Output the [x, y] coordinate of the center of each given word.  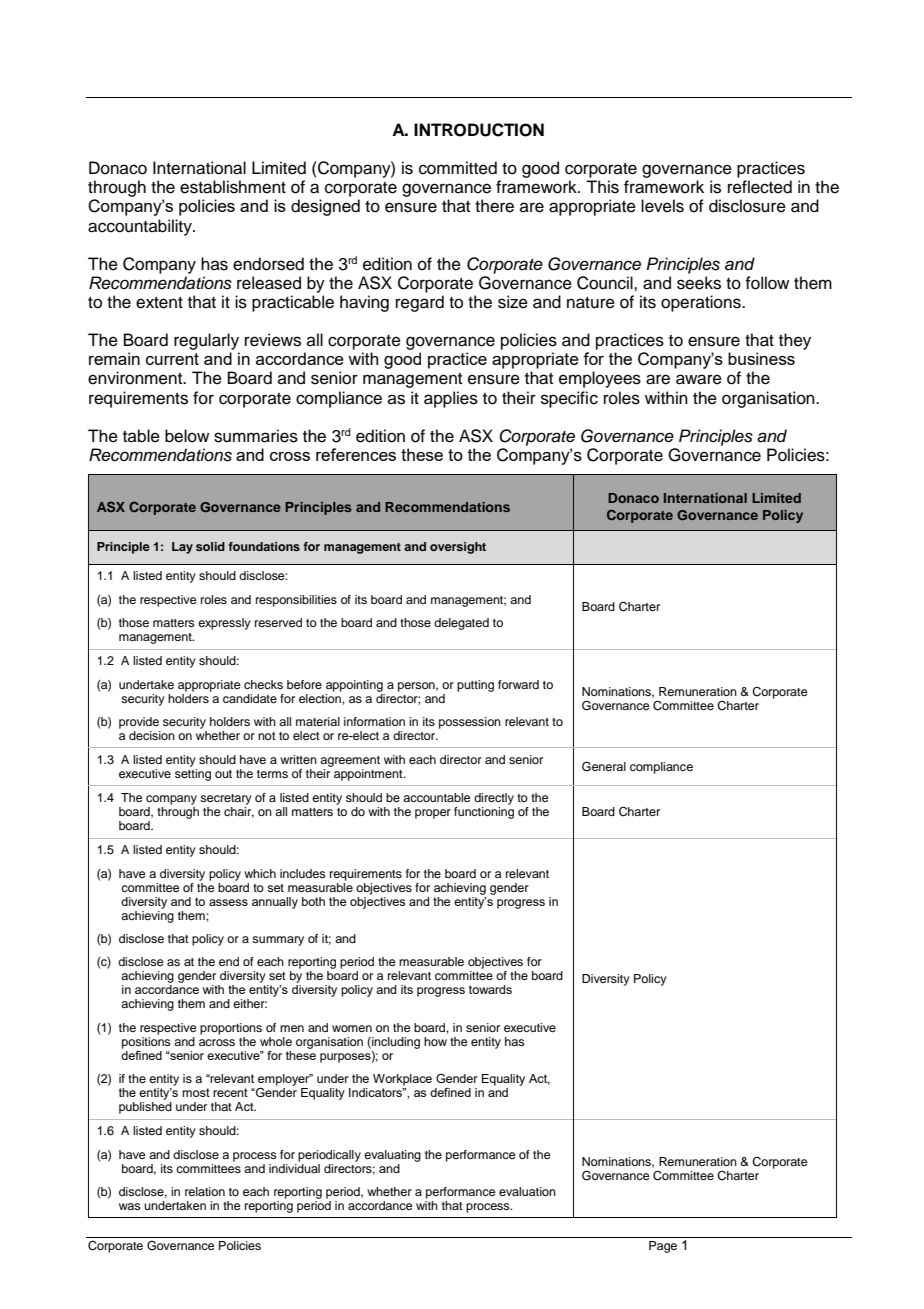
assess [228, 902]
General [604, 766]
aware [699, 379]
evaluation [527, 1191]
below [187, 436]
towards [490, 989]
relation [205, 1191]
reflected [760, 187]
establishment [233, 187]
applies [451, 399]
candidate [250, 698]
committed [458, 168]
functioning [484, 813]
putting [475, 686]
